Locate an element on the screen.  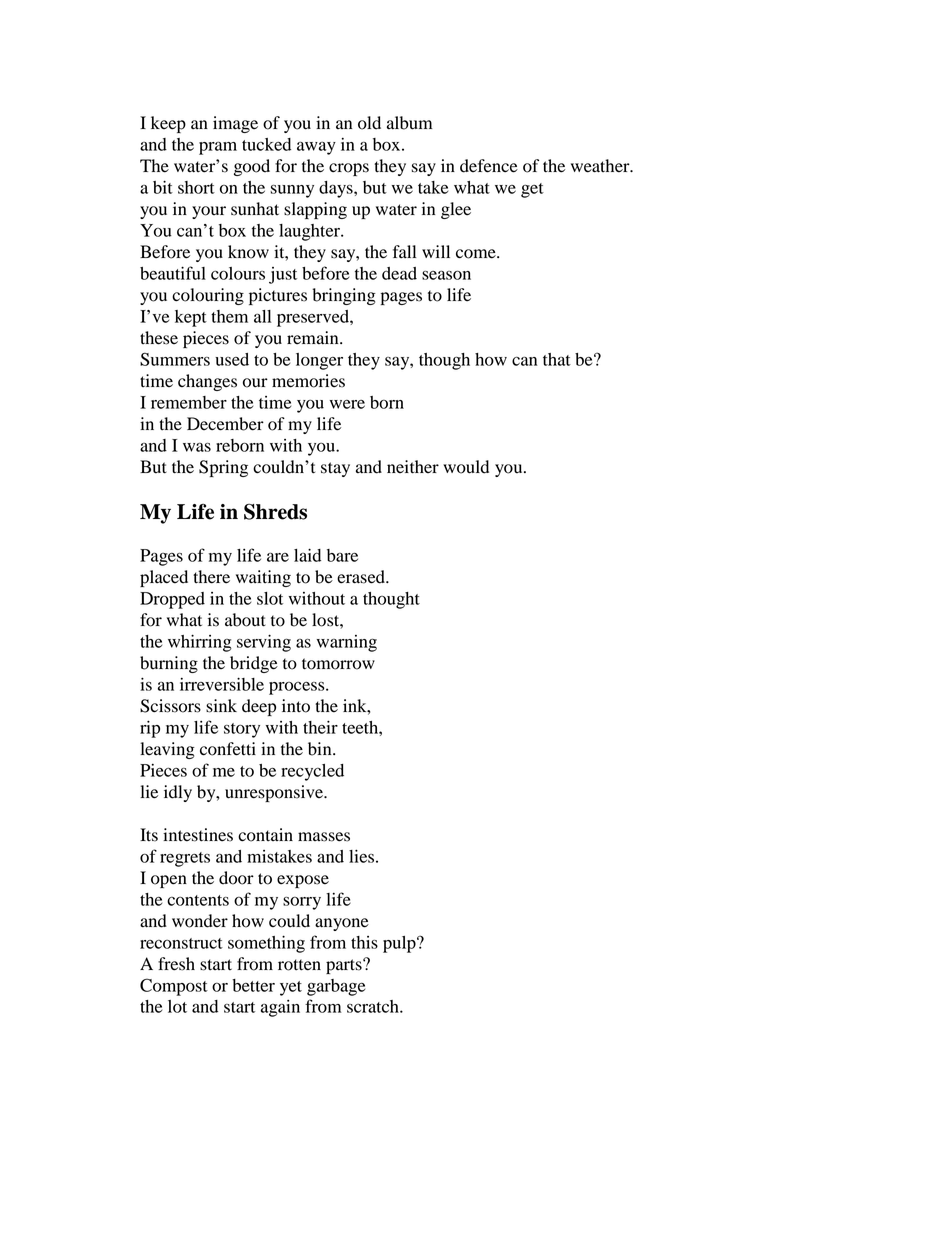
get is located at coordinates (532, 190).
